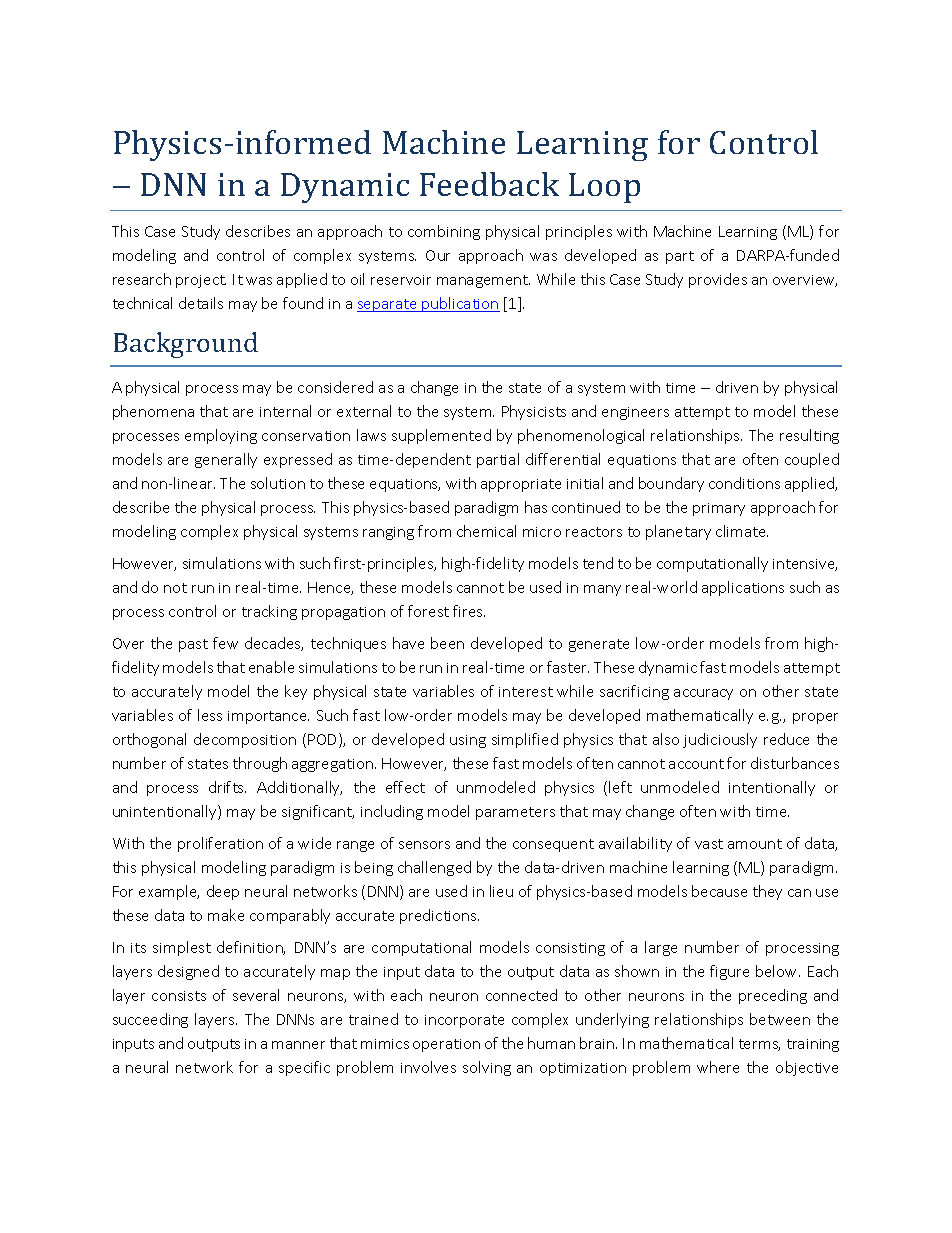 The height and width of the image is (1233, 952). What do you see at coordinates (150, 1020) in the image?
I see `succeeding` at bounding box center [150, 1020].
